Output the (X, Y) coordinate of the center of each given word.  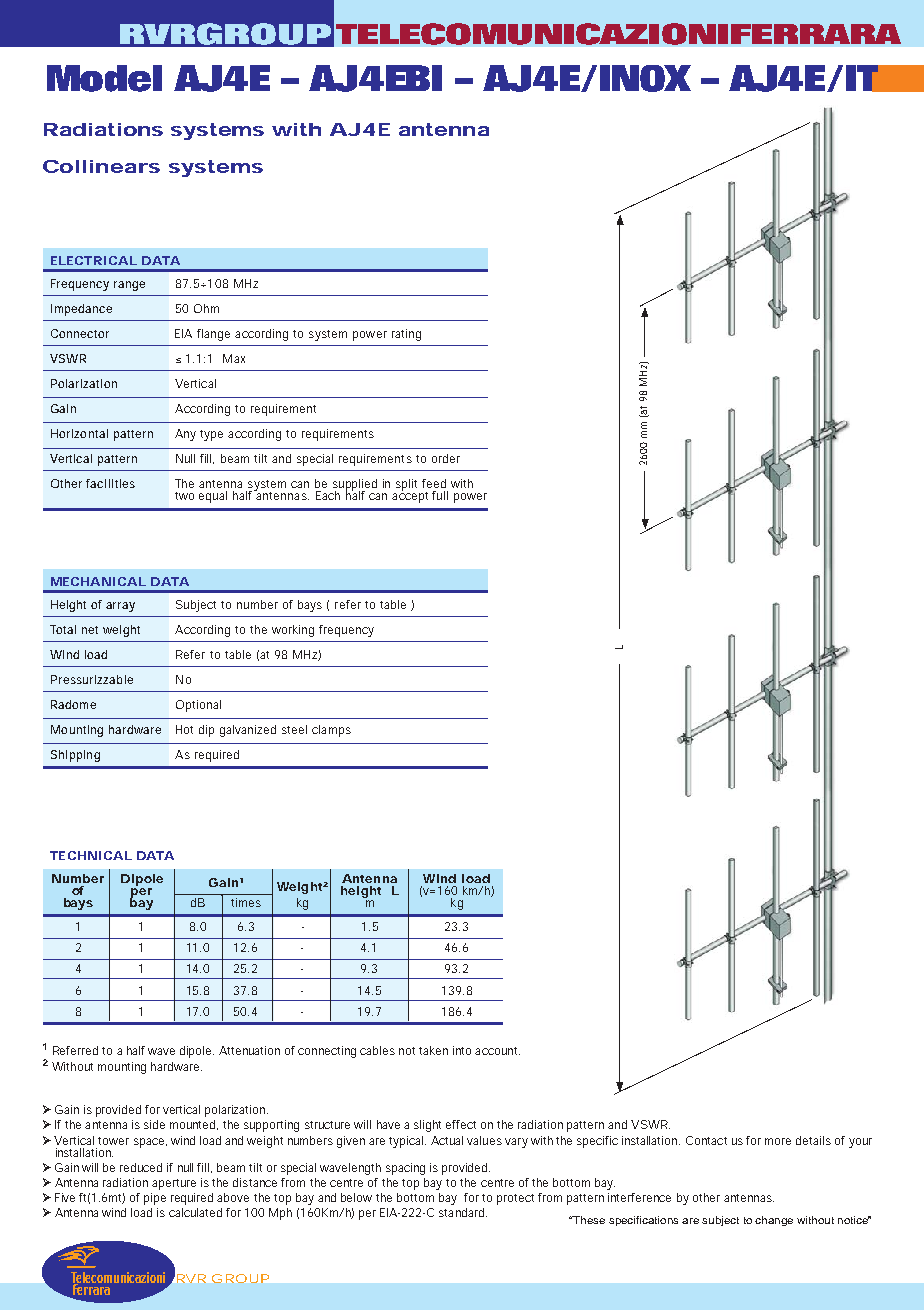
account (497, 1051)
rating (406, 335)
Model (104, 78)
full (440, 495)
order (446, 458)
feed (434, 483)
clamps (331, 731)
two (184, 496)
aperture (174, 1184)
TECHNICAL (91, 855)
